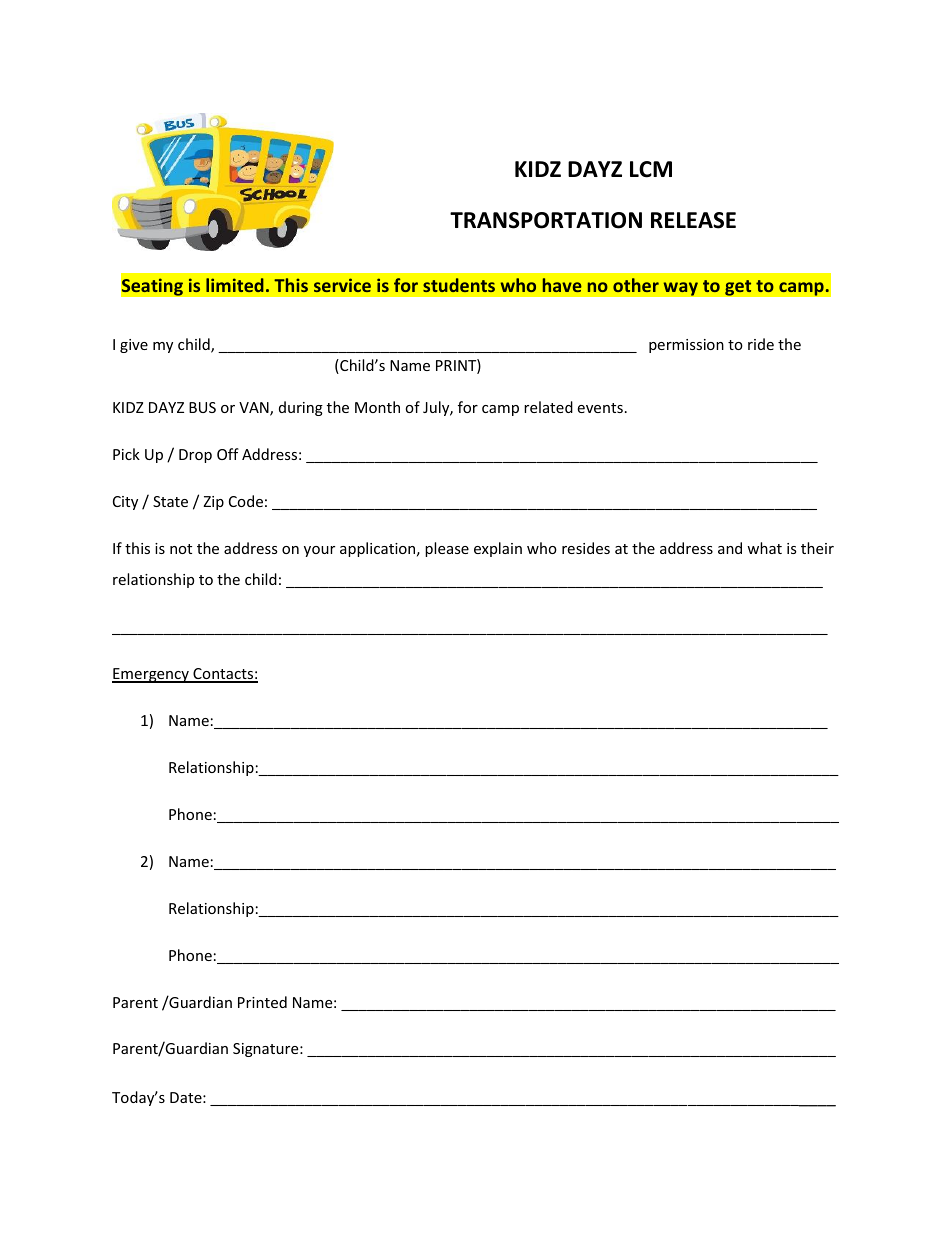 Image resolution: width=952 pixels, height=1233 pixels. Describe the element at coordinates (764, 548) in the screenshot. I see `what` at that location.
